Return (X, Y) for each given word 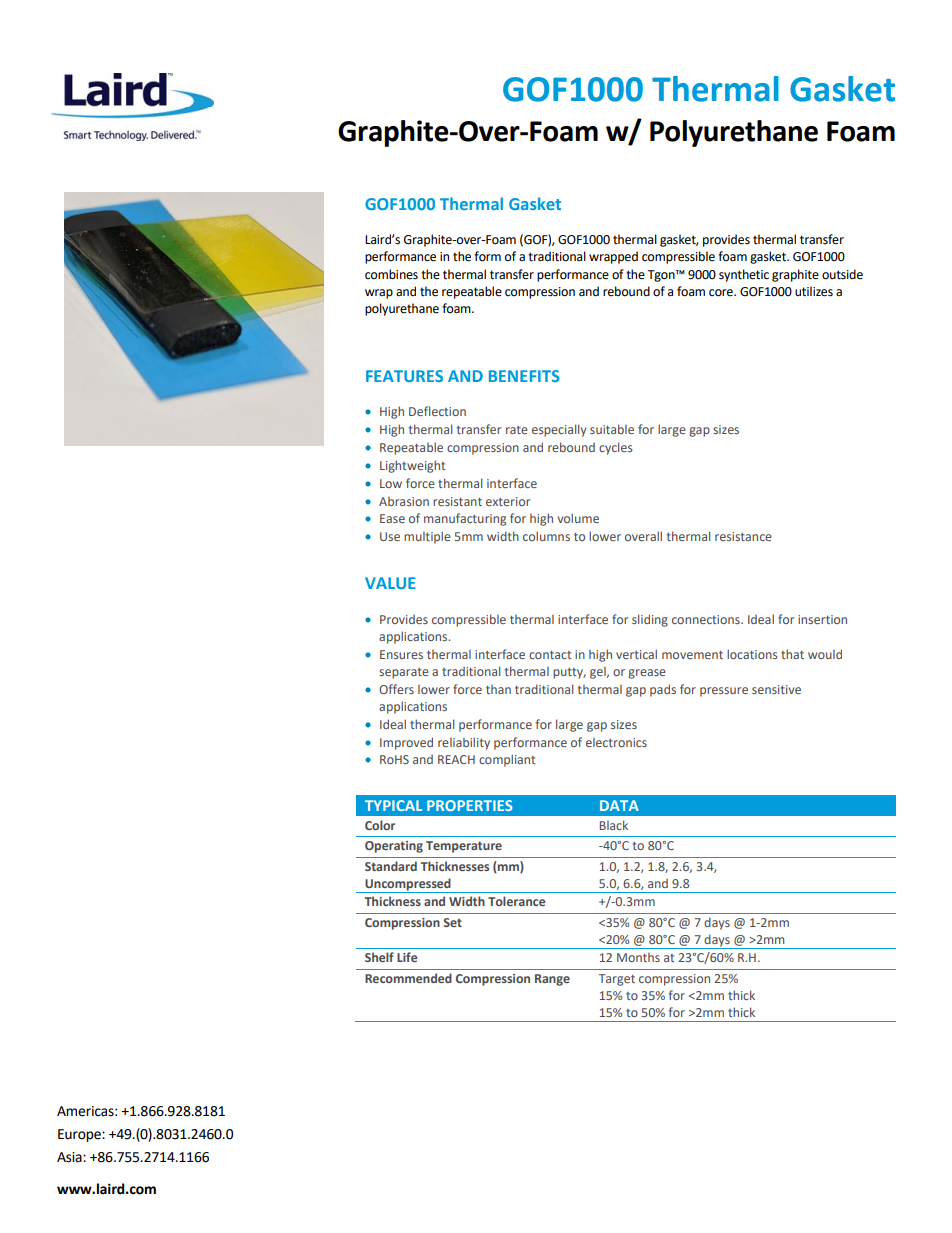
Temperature (464, 847)
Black (614, 825)
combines (391, 274)
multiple (427, 537)
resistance (743, 536)
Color (380, 825)
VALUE (390, 583)
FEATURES (404, 376)
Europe (80, 1135)
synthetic (744, 275)
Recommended (408, 978)
